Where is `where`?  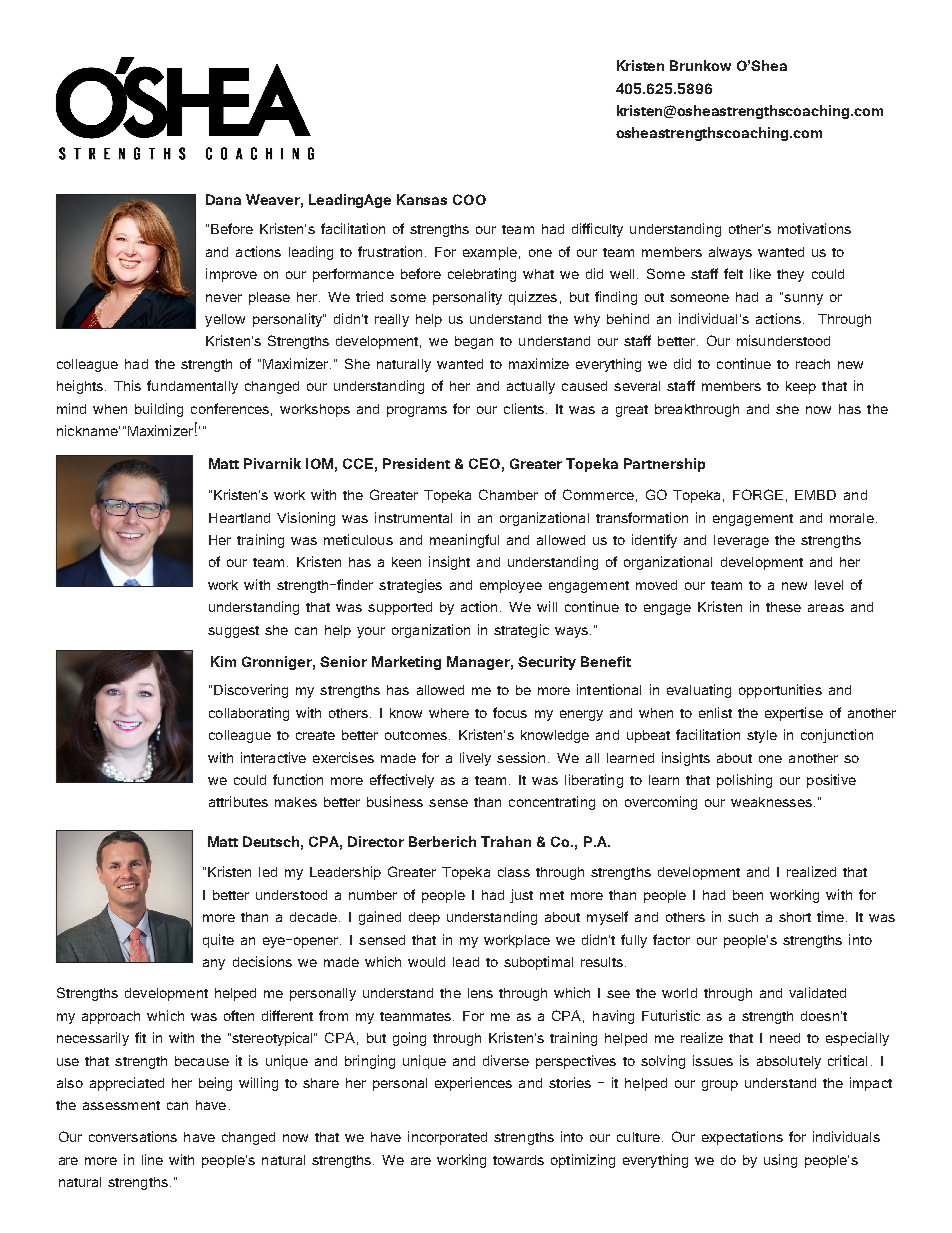
where is located at coordinates (449, 713).
